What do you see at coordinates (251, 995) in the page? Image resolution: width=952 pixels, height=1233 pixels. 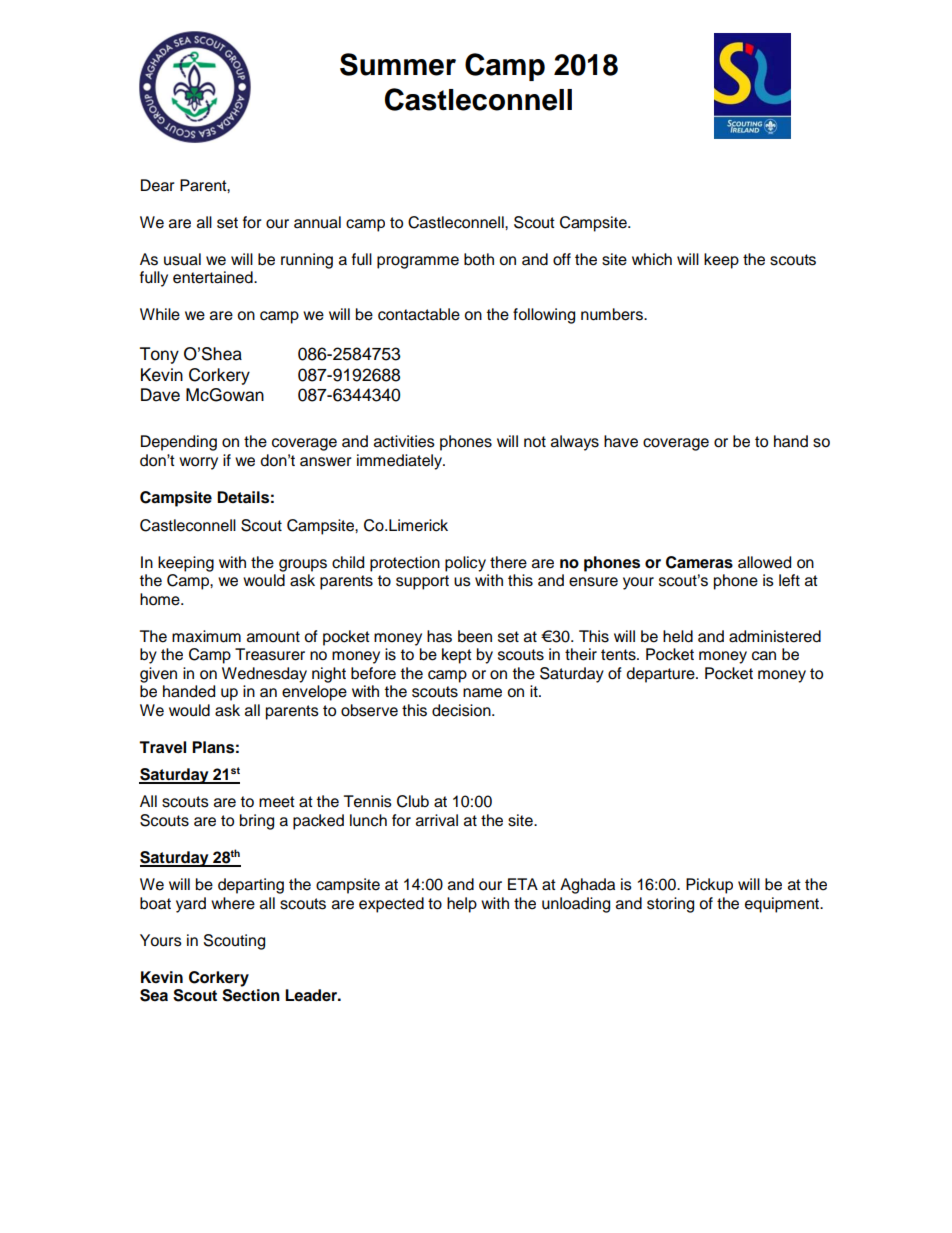 I see `Section` at bounding box center [251, 995].
